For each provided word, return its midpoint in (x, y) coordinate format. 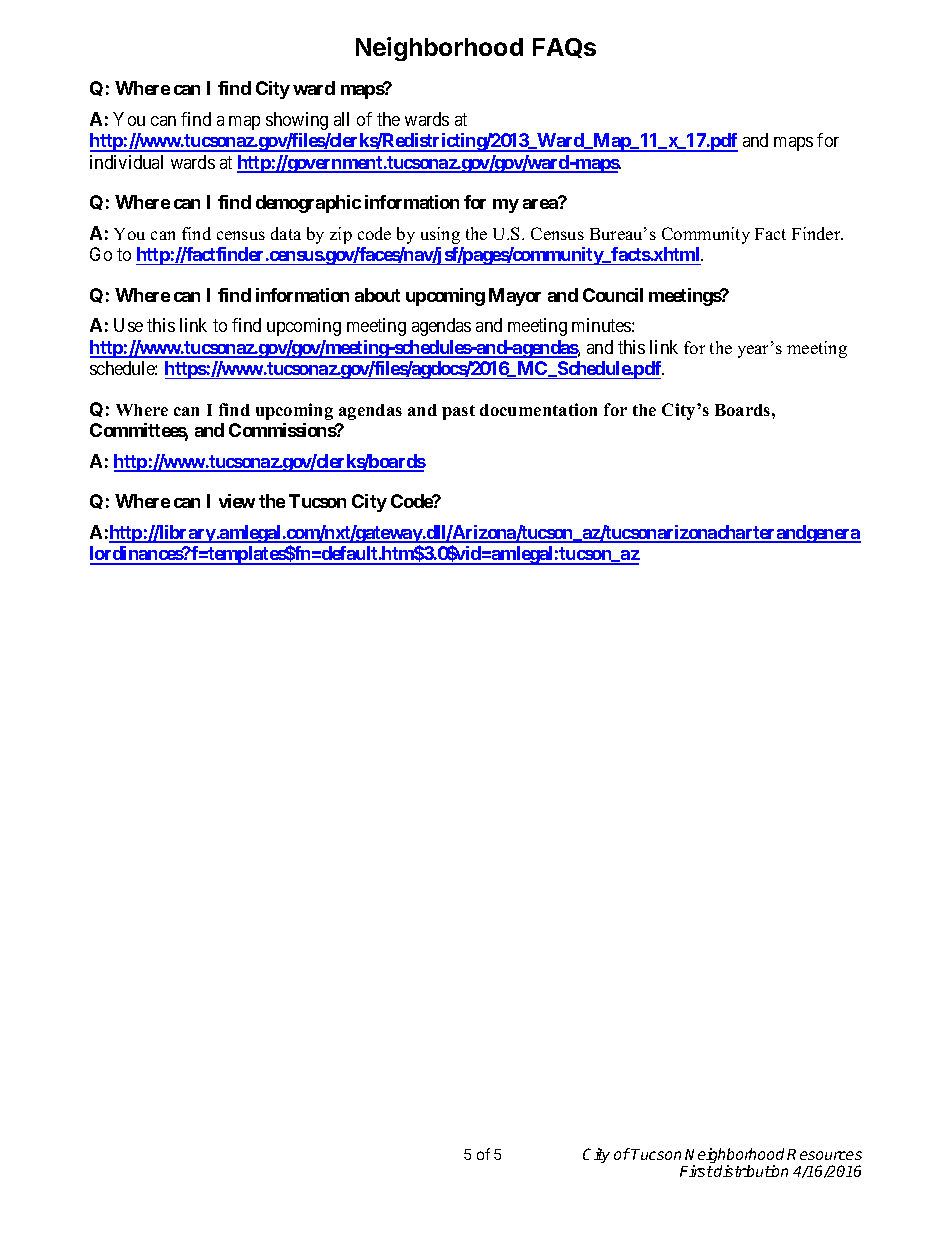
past (458, 412)
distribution (751, 1171)
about (377, 295)
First (696, 1171)
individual (126, 162)
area (541, 203)
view (237, 501)
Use (128, 325)
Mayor (515, 297)
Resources (824, 1154)
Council (613, 295)
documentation (538, 409)
